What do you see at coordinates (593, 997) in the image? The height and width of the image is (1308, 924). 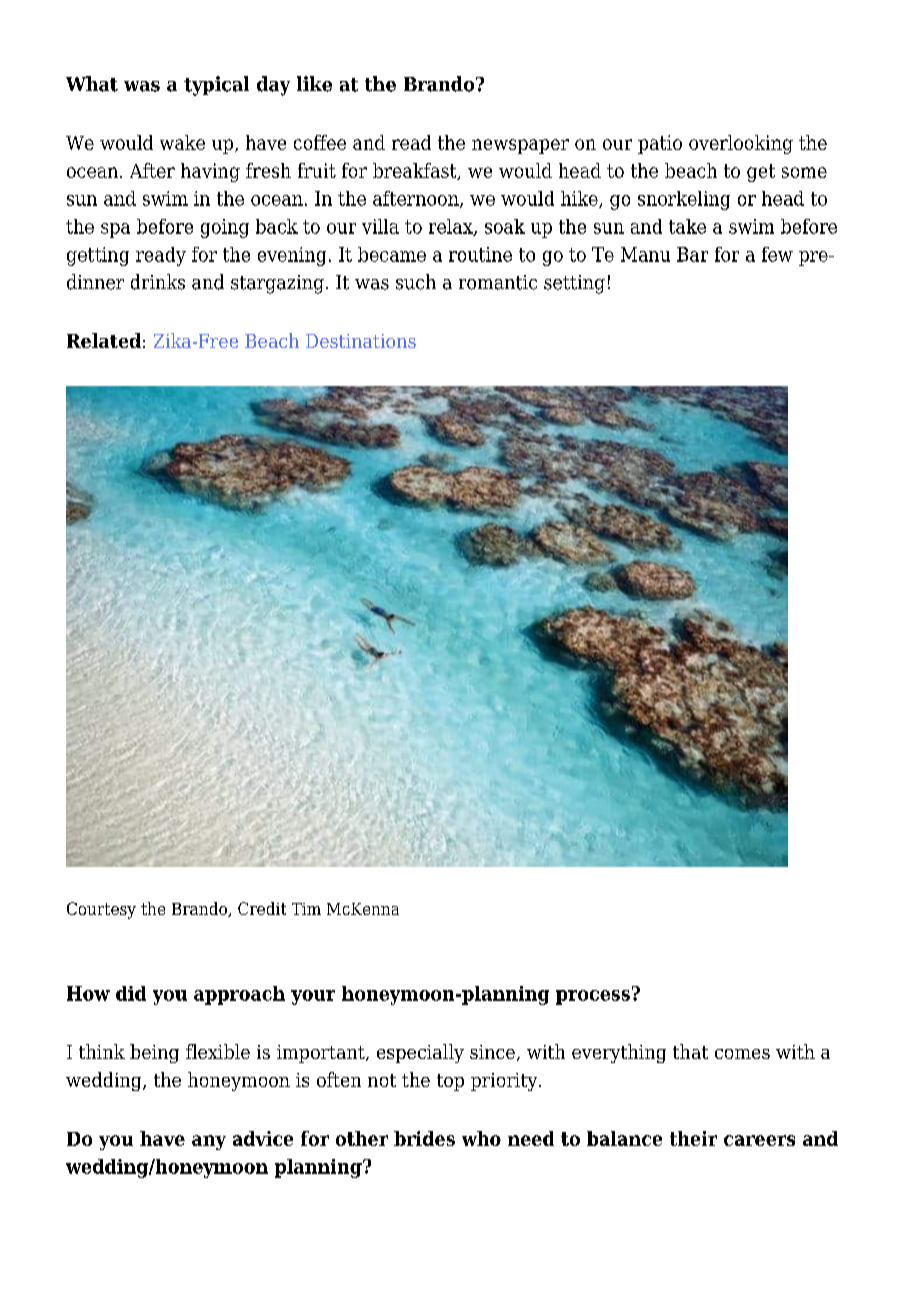 I see `process` at bounding box center [593, 997].
